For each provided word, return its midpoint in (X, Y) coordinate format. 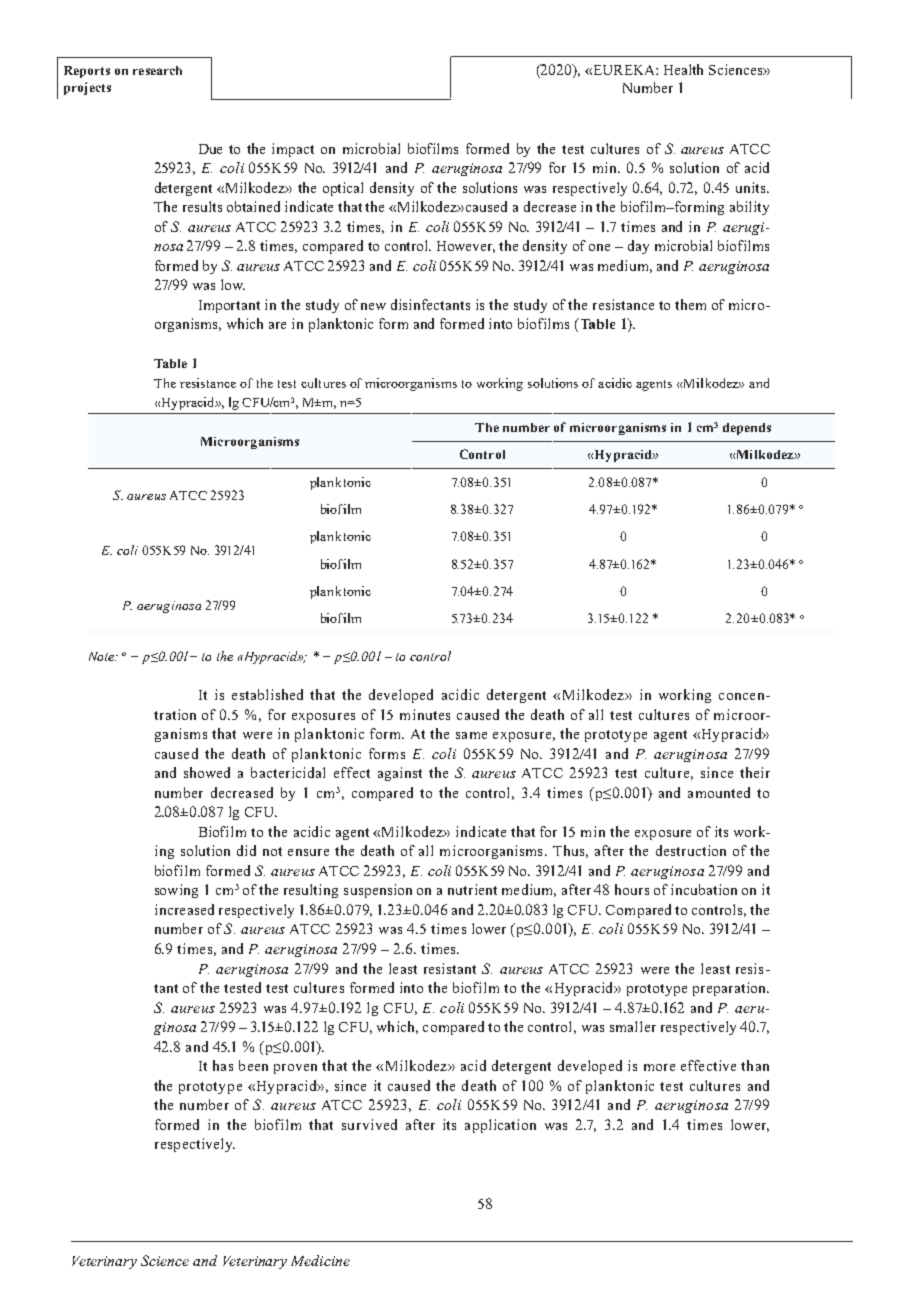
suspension (378, 891)
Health (683, 69)
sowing (176, 891)
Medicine (320, 1260)
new (373, 306)
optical (343, 189)
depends (747, 429)
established (267, 694)
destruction (691, 850)
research (157, 70)
